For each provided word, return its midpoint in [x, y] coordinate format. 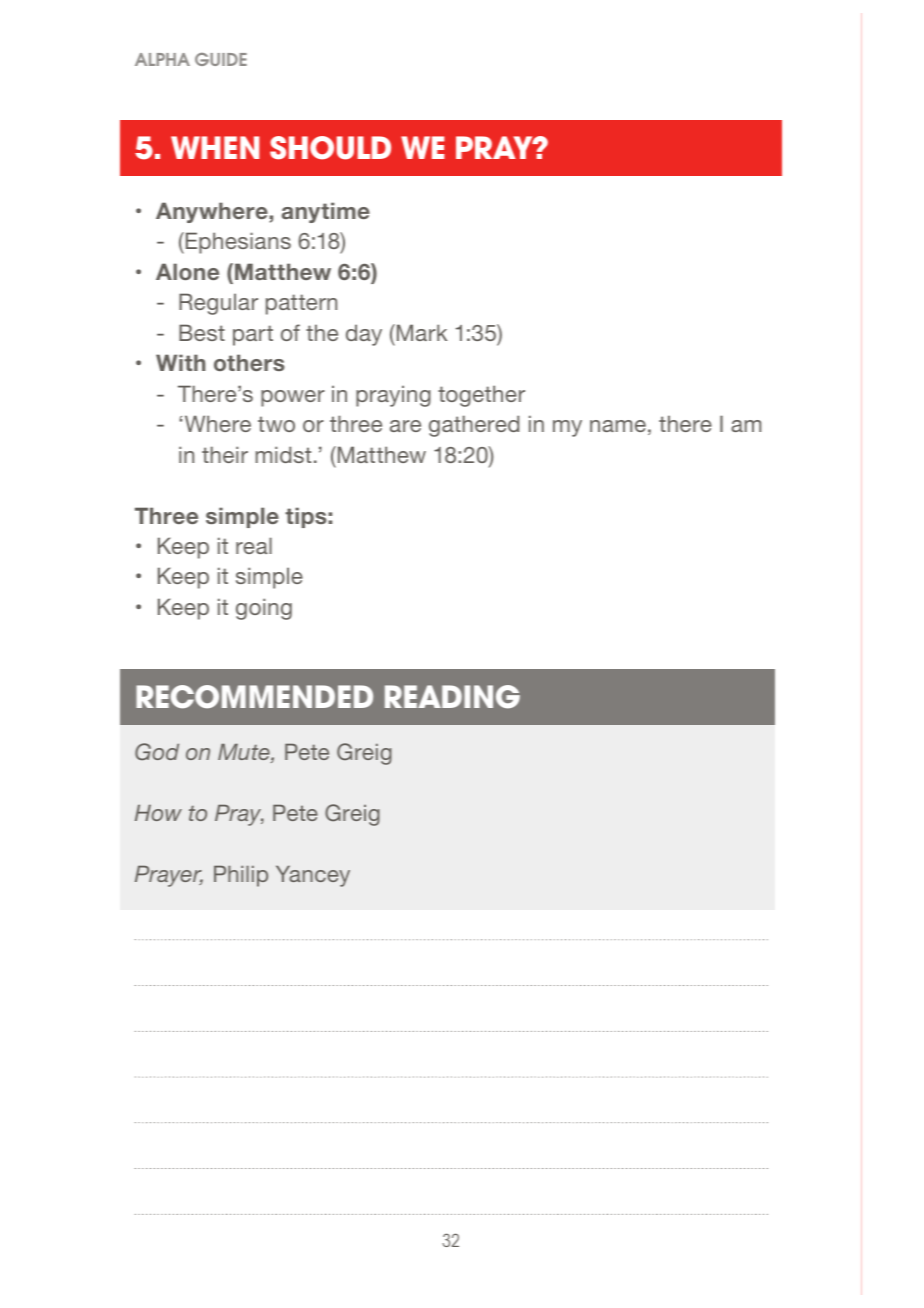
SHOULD [330, 148]
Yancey [313, 876]
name [618, 426]
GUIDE [221, 59]
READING [452, 697]
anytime [326, 212]
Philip [241, 876]
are [405, 426]
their [225, 454]
